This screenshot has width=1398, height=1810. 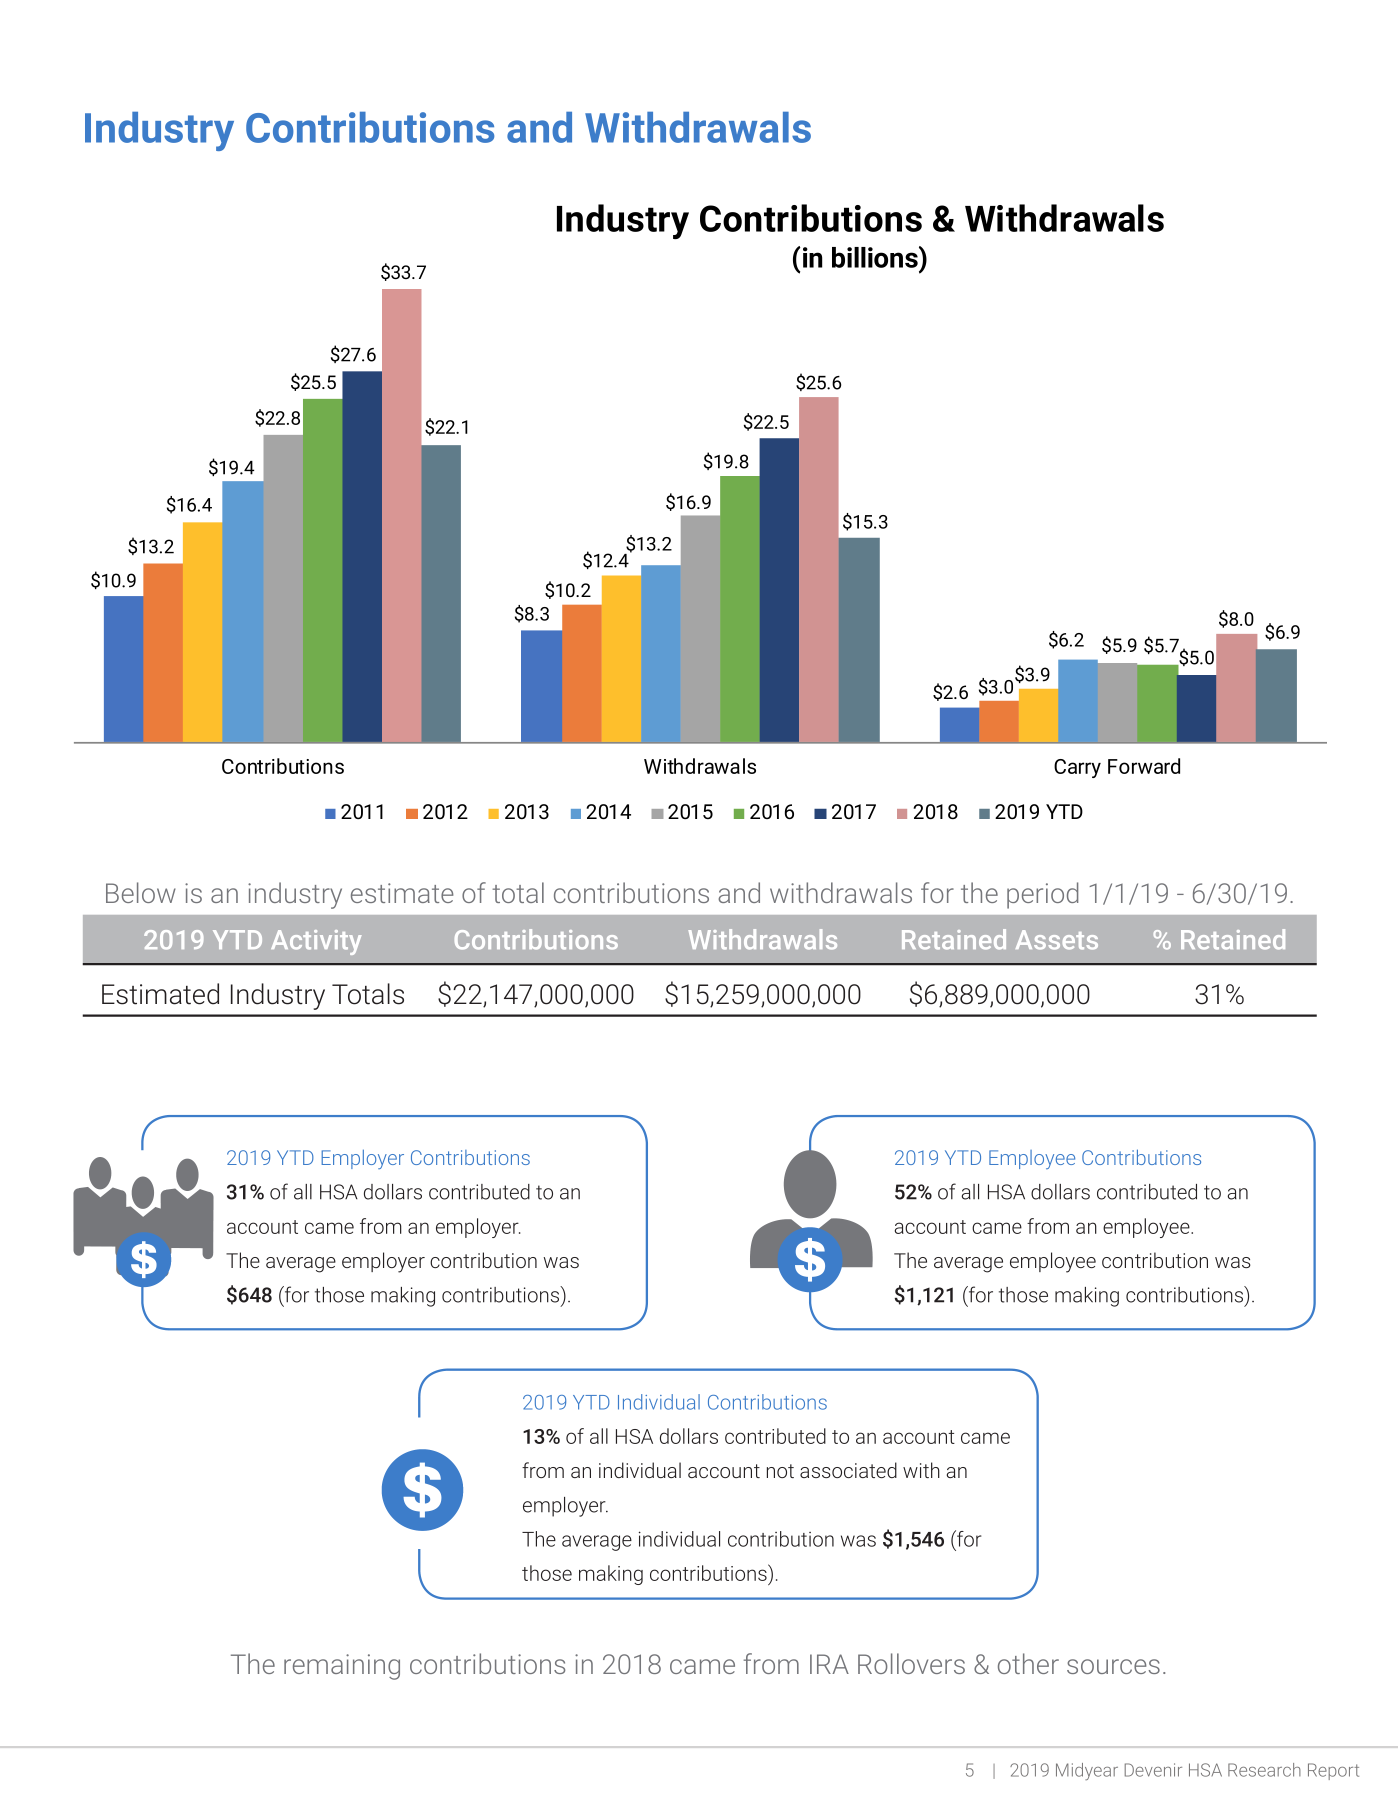 I want to click on billions, so click(x=876, y=257).
